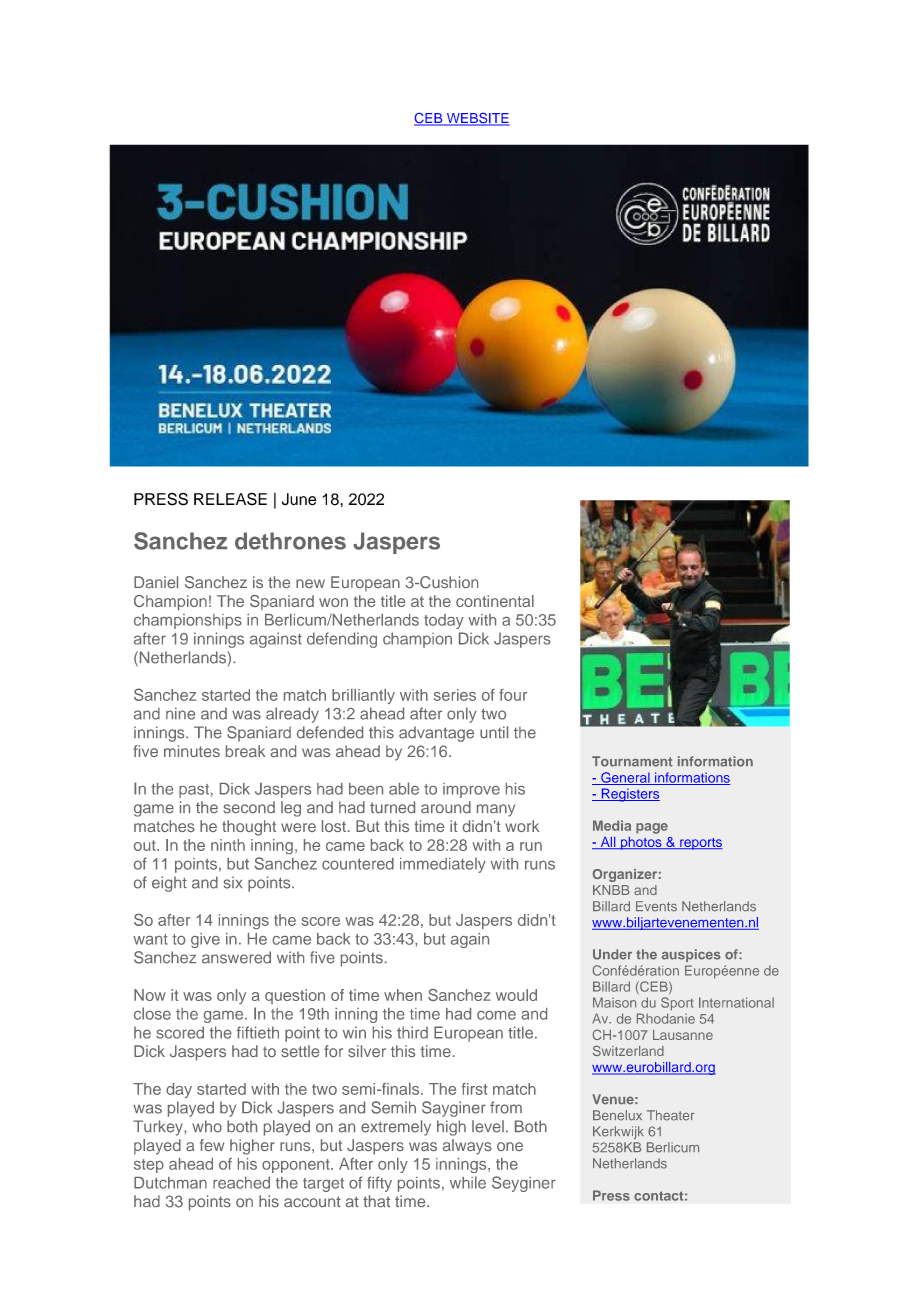  I want to click on continental, so click(495, 601).
